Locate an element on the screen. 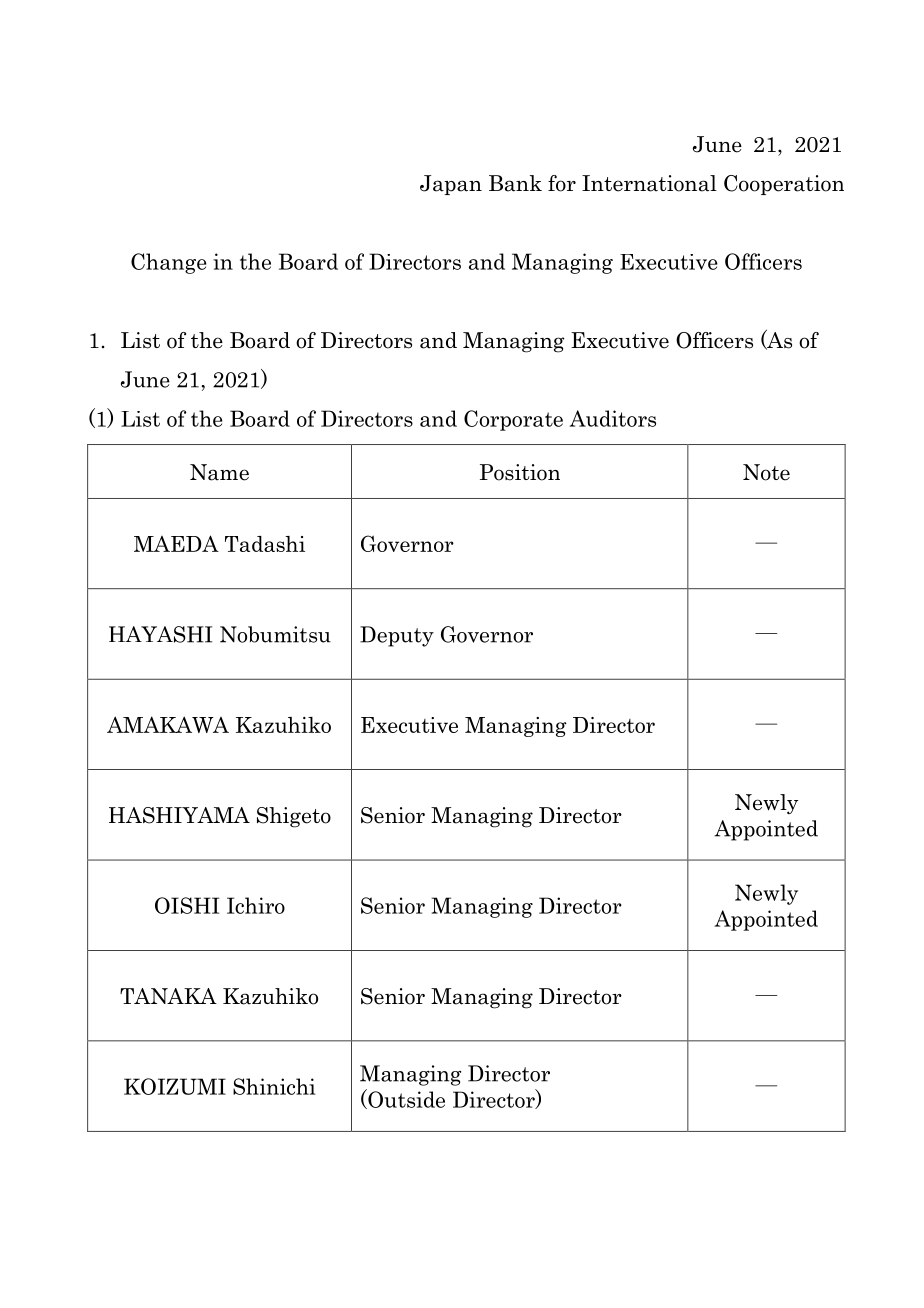 This screenshot has width=924, height=1308. HAYASHI is located at coordinates (160, 634).
